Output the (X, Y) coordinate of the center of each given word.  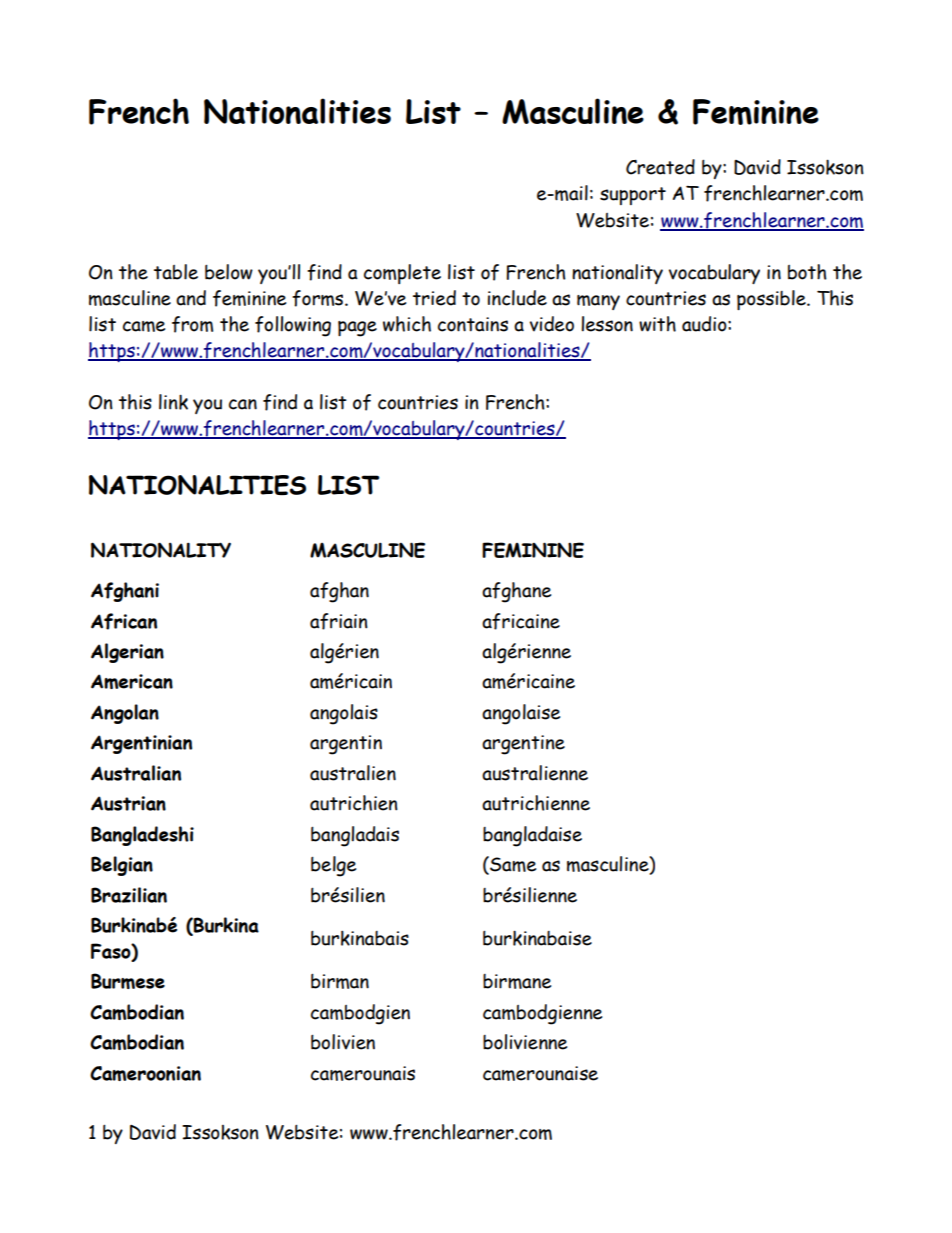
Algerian (127, 653)
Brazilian (129, 895)
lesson (607, 324)
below (229, 272)
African (124, 621)
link (173, 402)
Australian (136, 773)
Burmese (128, 981)
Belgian (122, 866)
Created (660, 167)
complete (402, 274)
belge (333, 866)
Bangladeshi (142, 836)
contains (473, 324)
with (657, 324)
